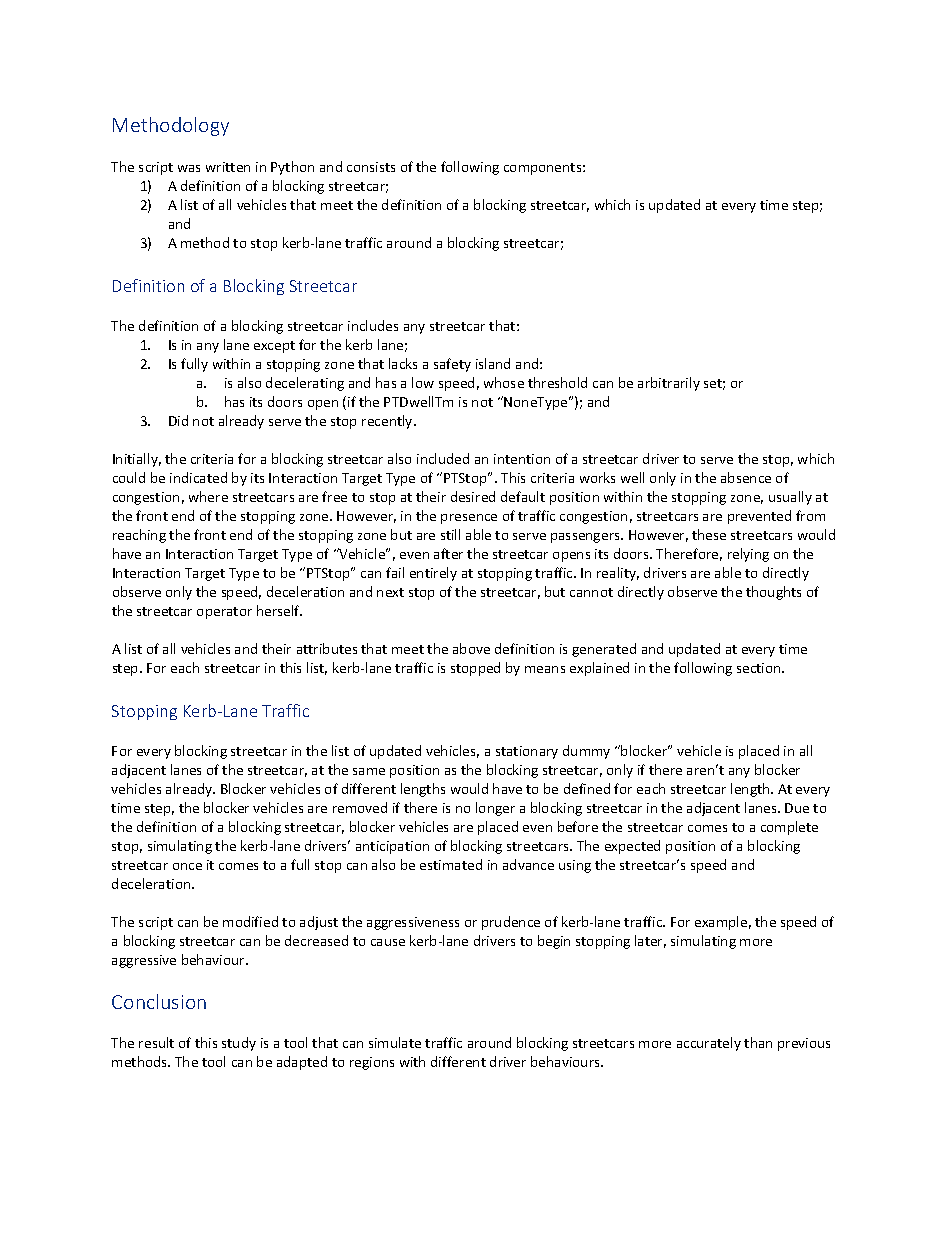  Describe the element at coordinates (471, 648) in the screenshot. I see `above` at that location.
